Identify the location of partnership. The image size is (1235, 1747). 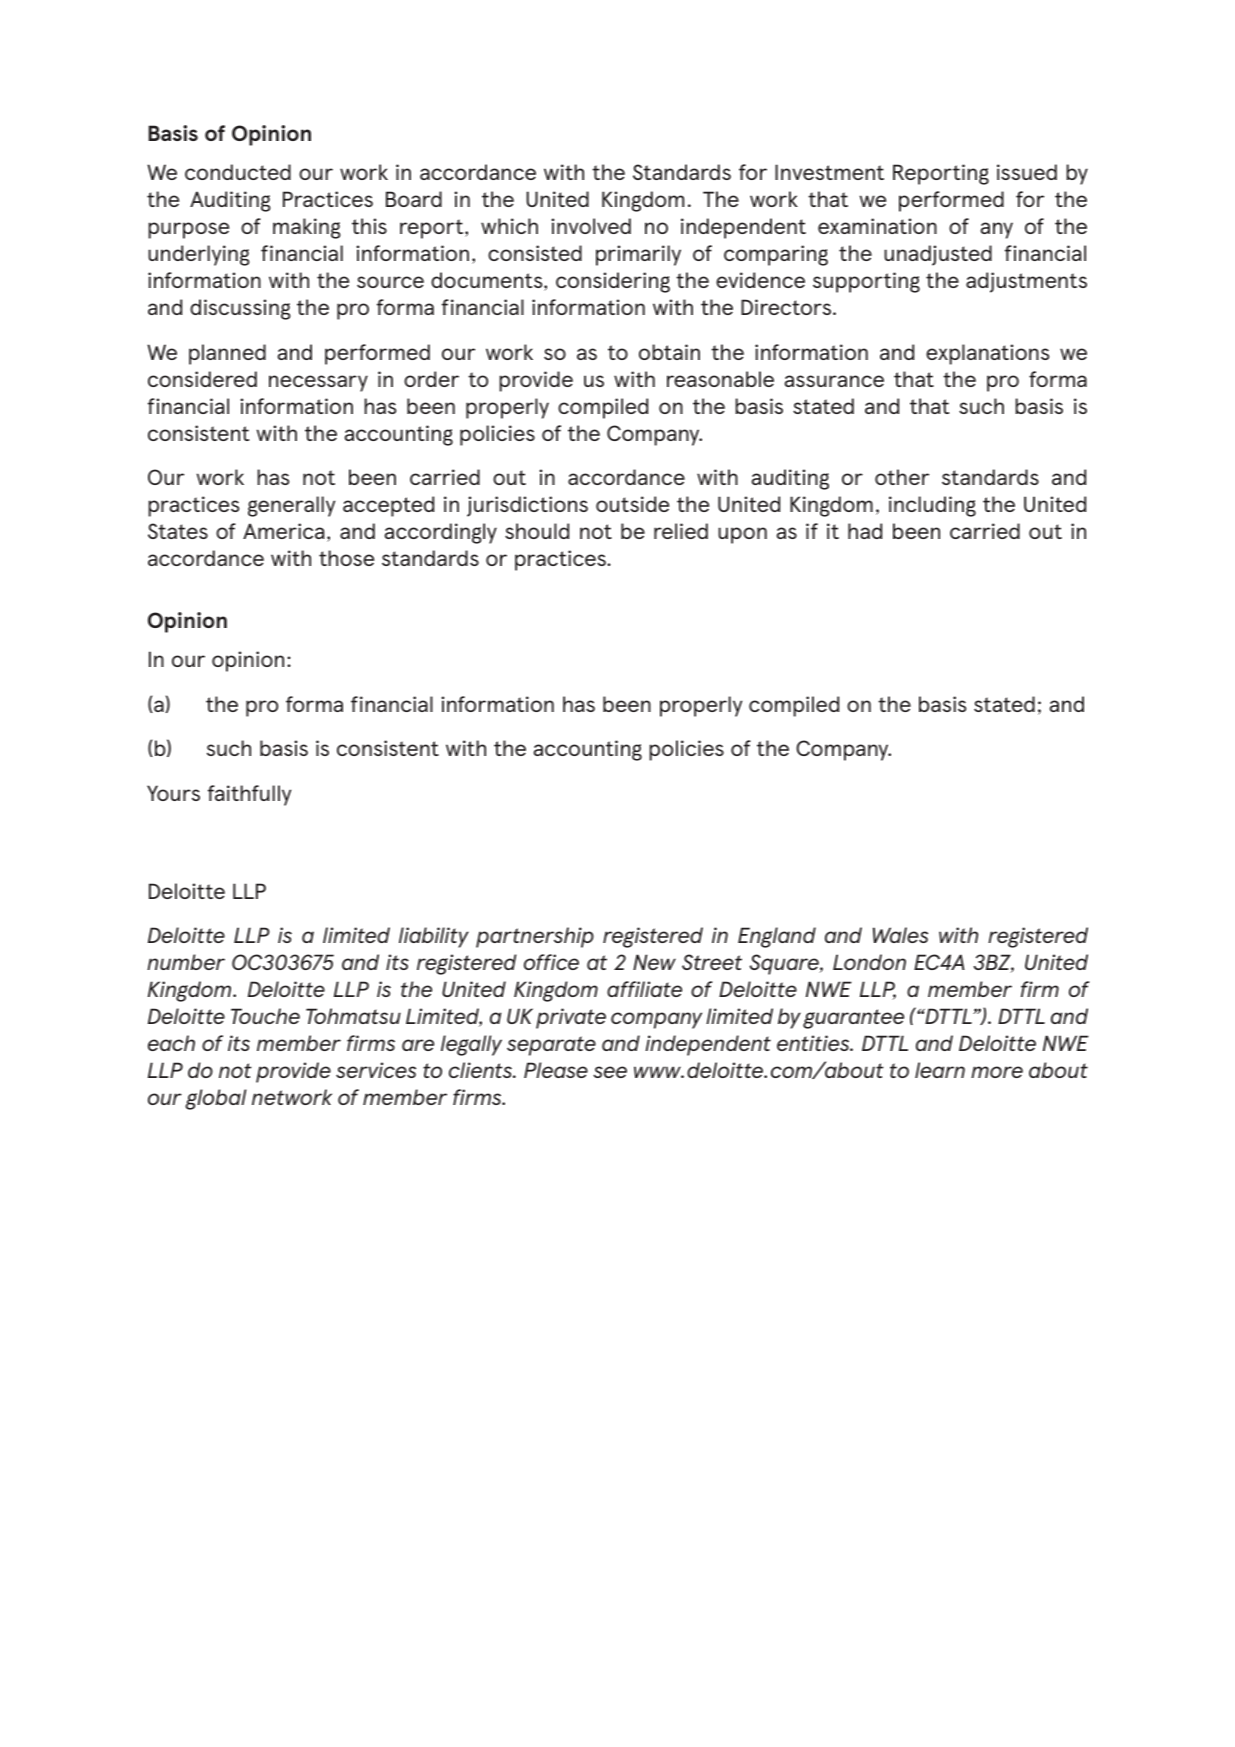
(535, 937).
